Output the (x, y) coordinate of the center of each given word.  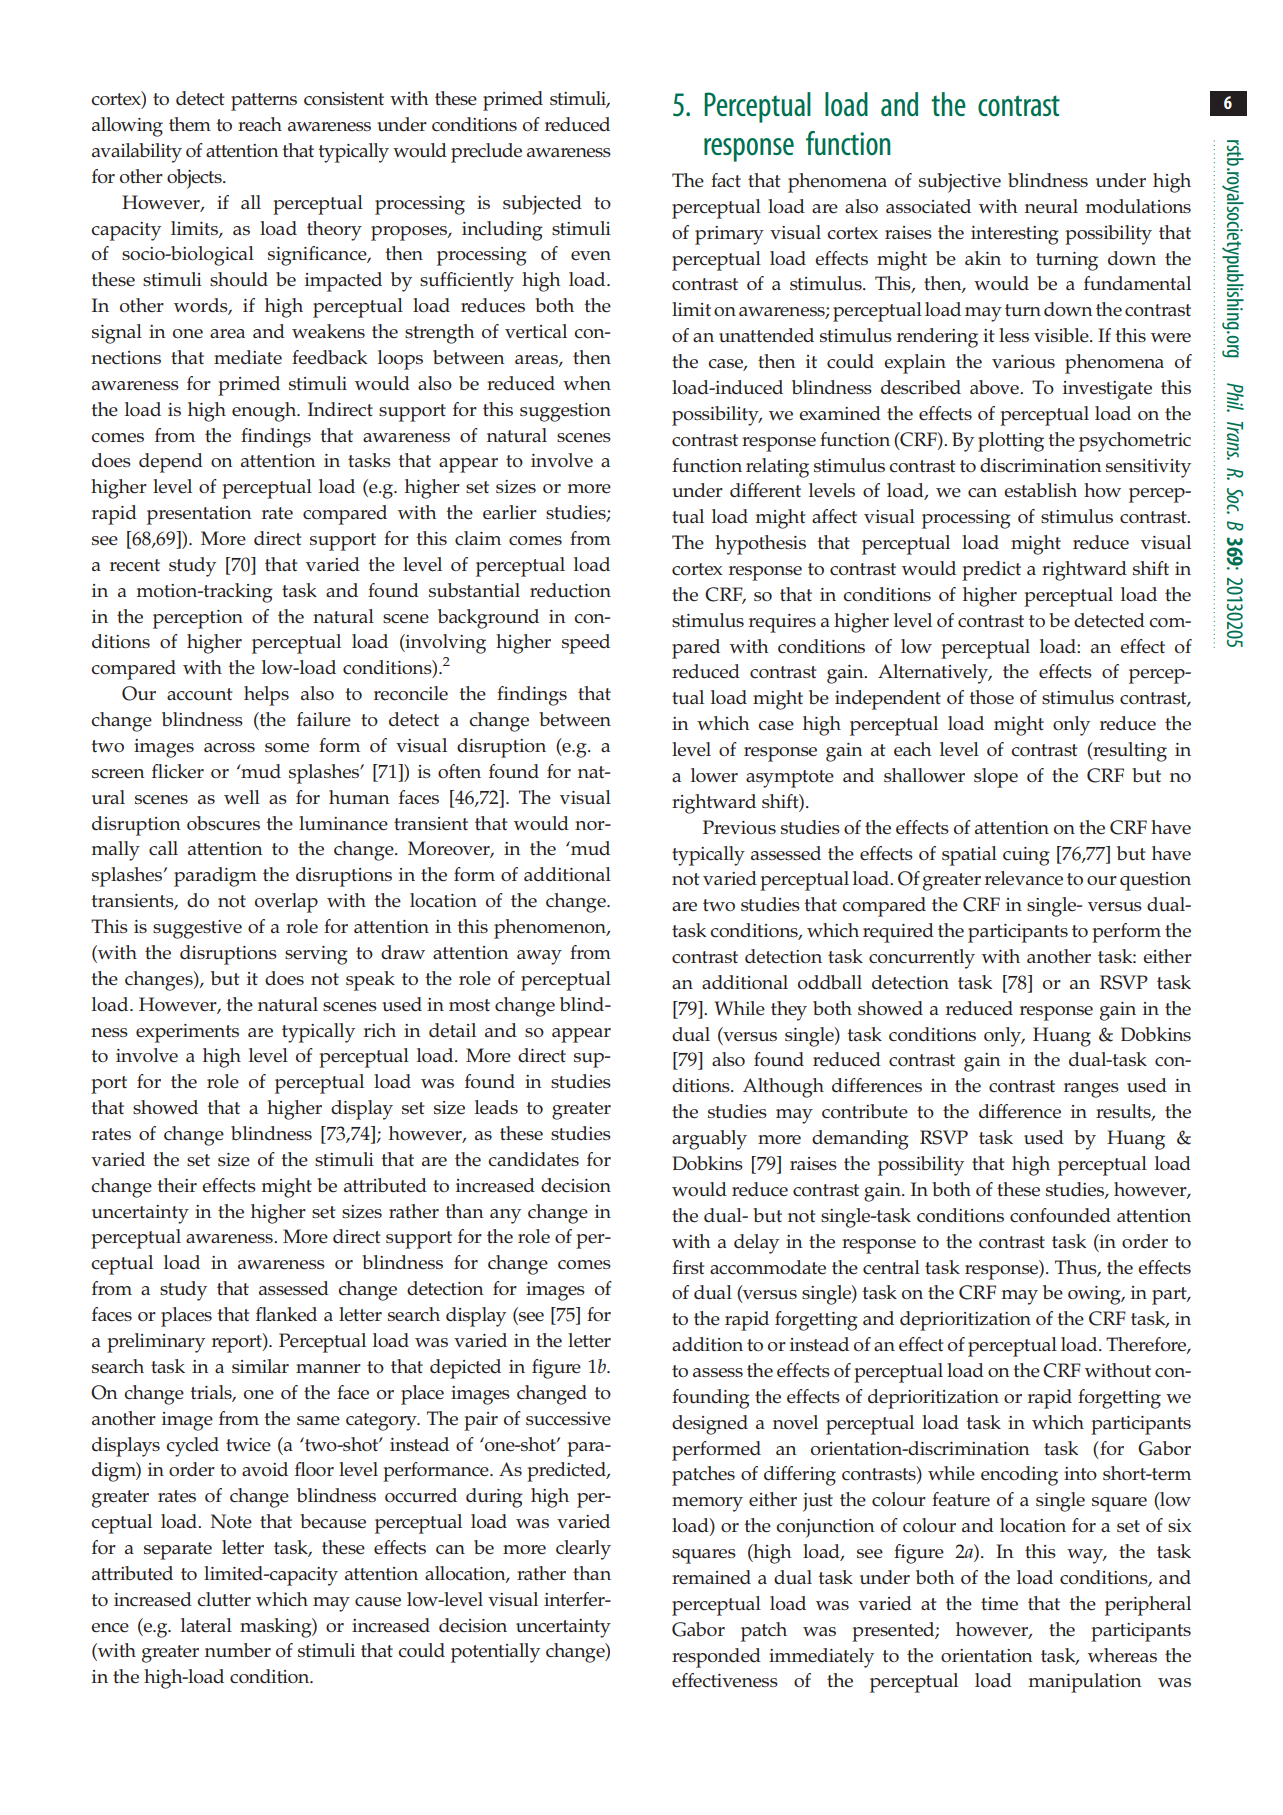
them (190, 124)
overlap (286, 903)
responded (716, 1658)
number (238, 1650)
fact (726, 180)
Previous (739, 827)
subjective (960, 183)
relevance (1024, 878)
